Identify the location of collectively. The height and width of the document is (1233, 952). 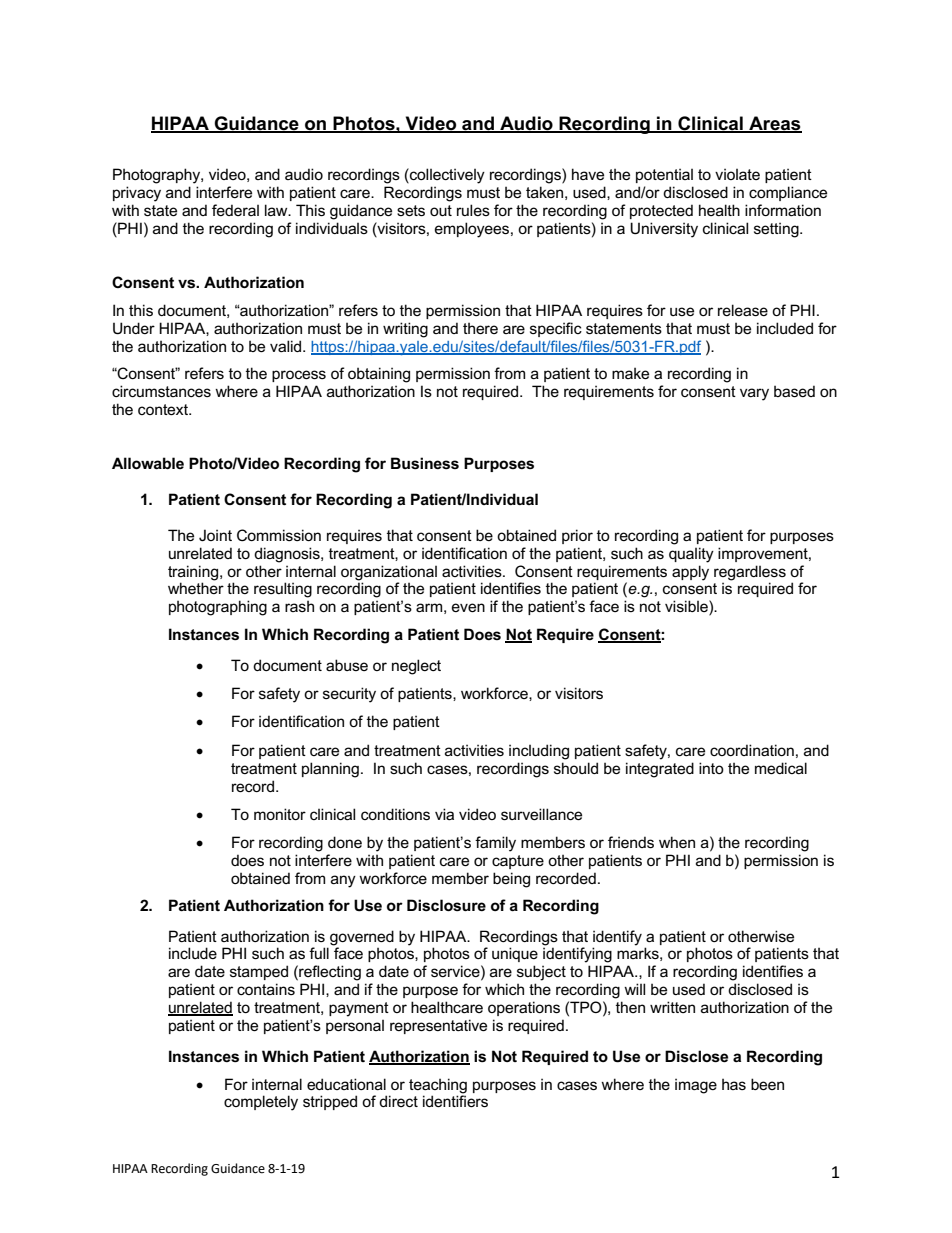
(446, 176).
